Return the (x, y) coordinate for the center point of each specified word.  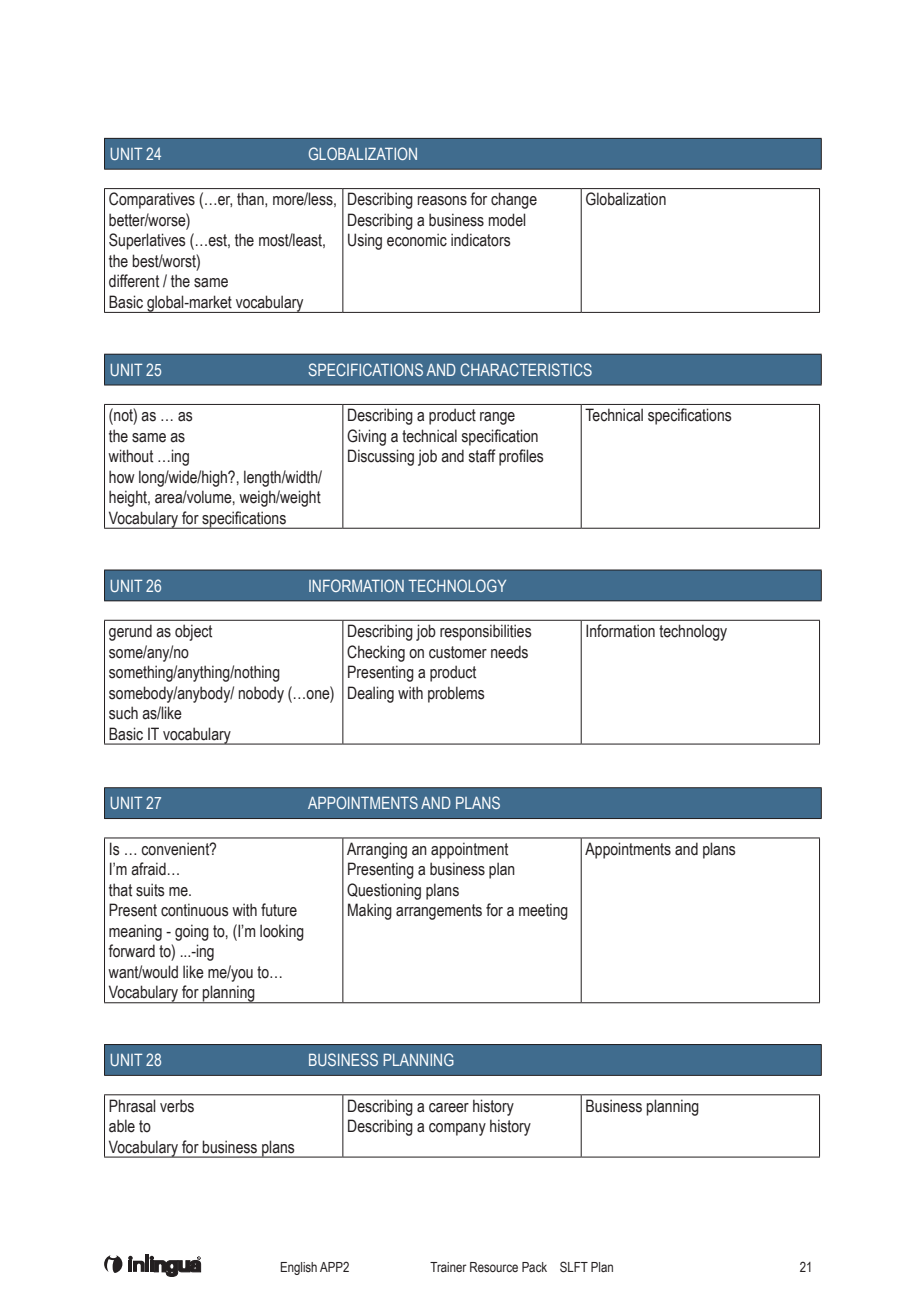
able (122, 1126)
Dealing (371, 694)
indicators (481, 240)
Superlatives (147, 241)
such (123, 713)
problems (456, 694)
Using (365, 241)
